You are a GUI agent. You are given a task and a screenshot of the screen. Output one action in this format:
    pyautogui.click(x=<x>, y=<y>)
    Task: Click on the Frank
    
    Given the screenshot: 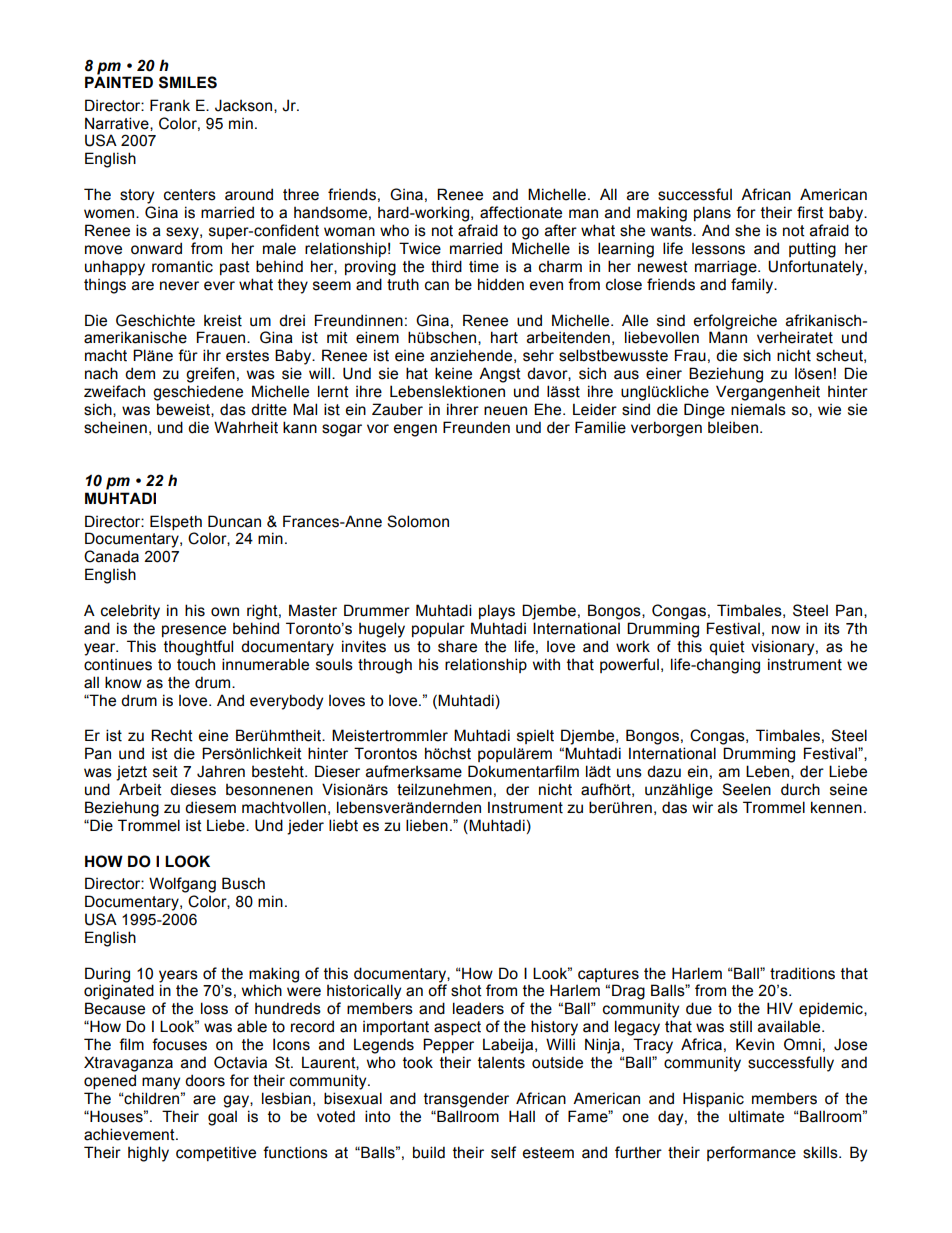 What is the action you would take?
    pyautogui.click(x=170, y=105)
